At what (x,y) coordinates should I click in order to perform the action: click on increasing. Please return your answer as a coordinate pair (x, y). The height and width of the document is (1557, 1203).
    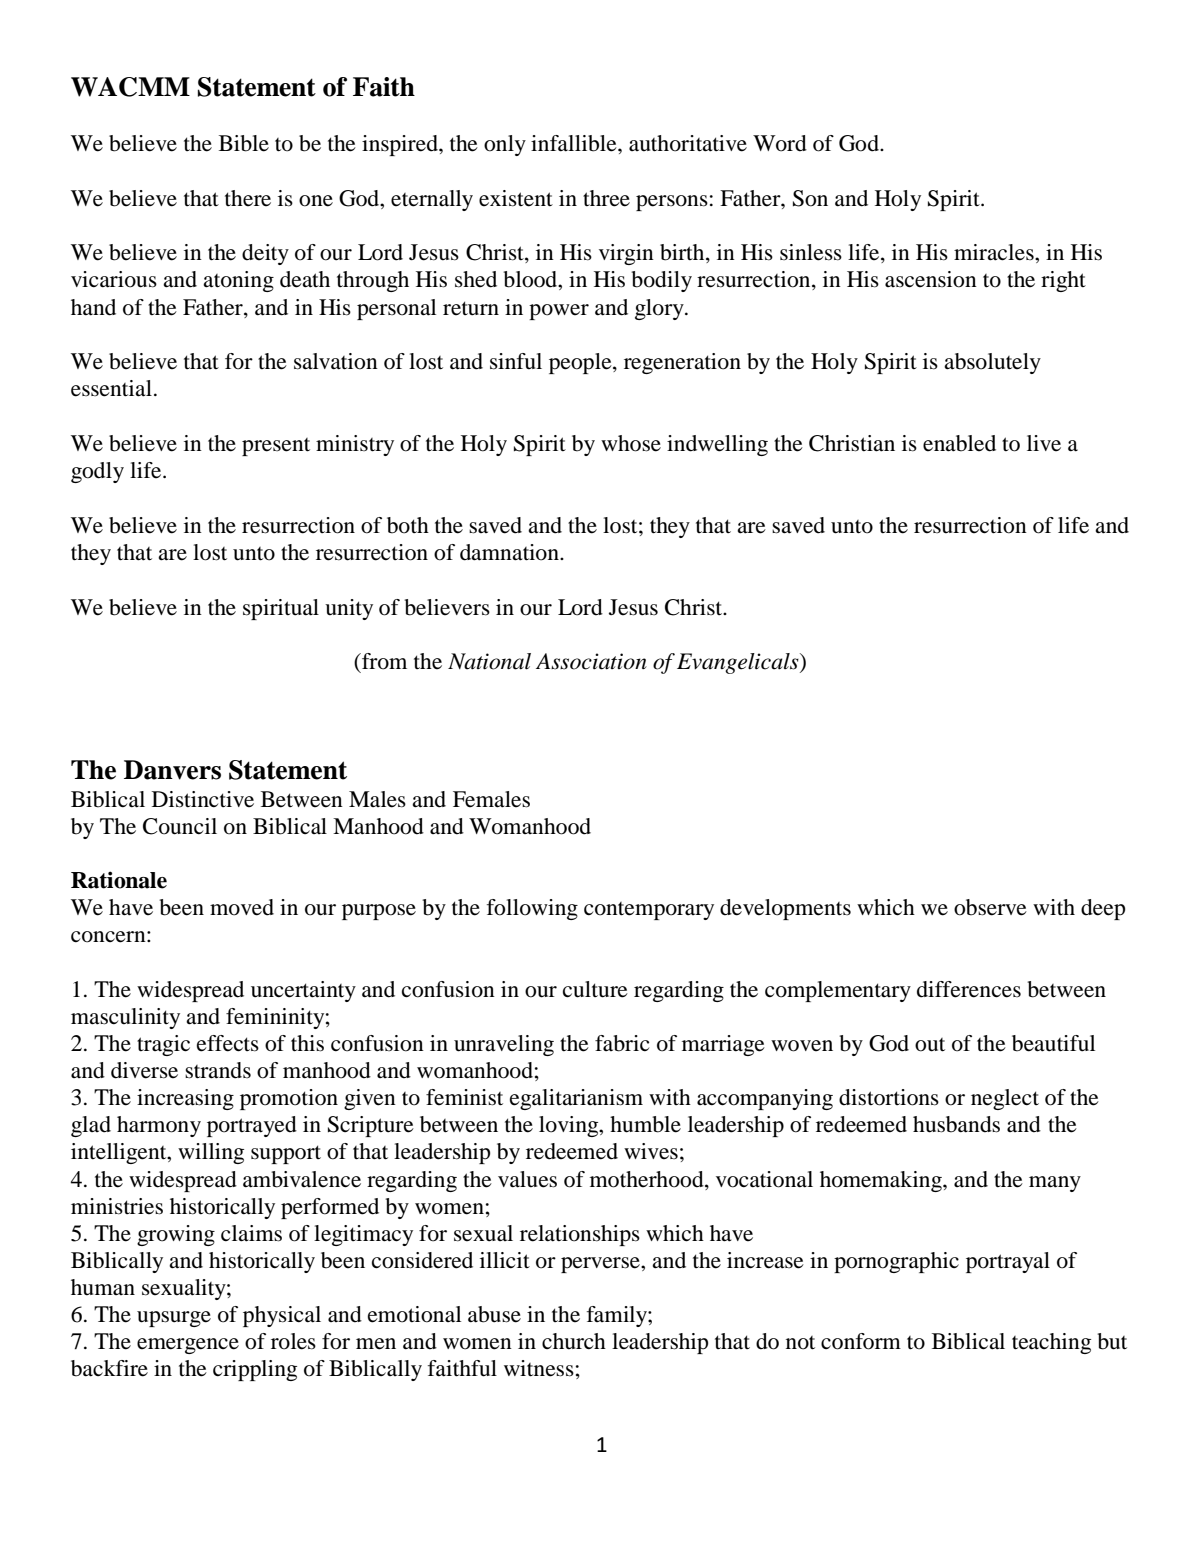
    Looking at the image, I should click on (185, 1099).
